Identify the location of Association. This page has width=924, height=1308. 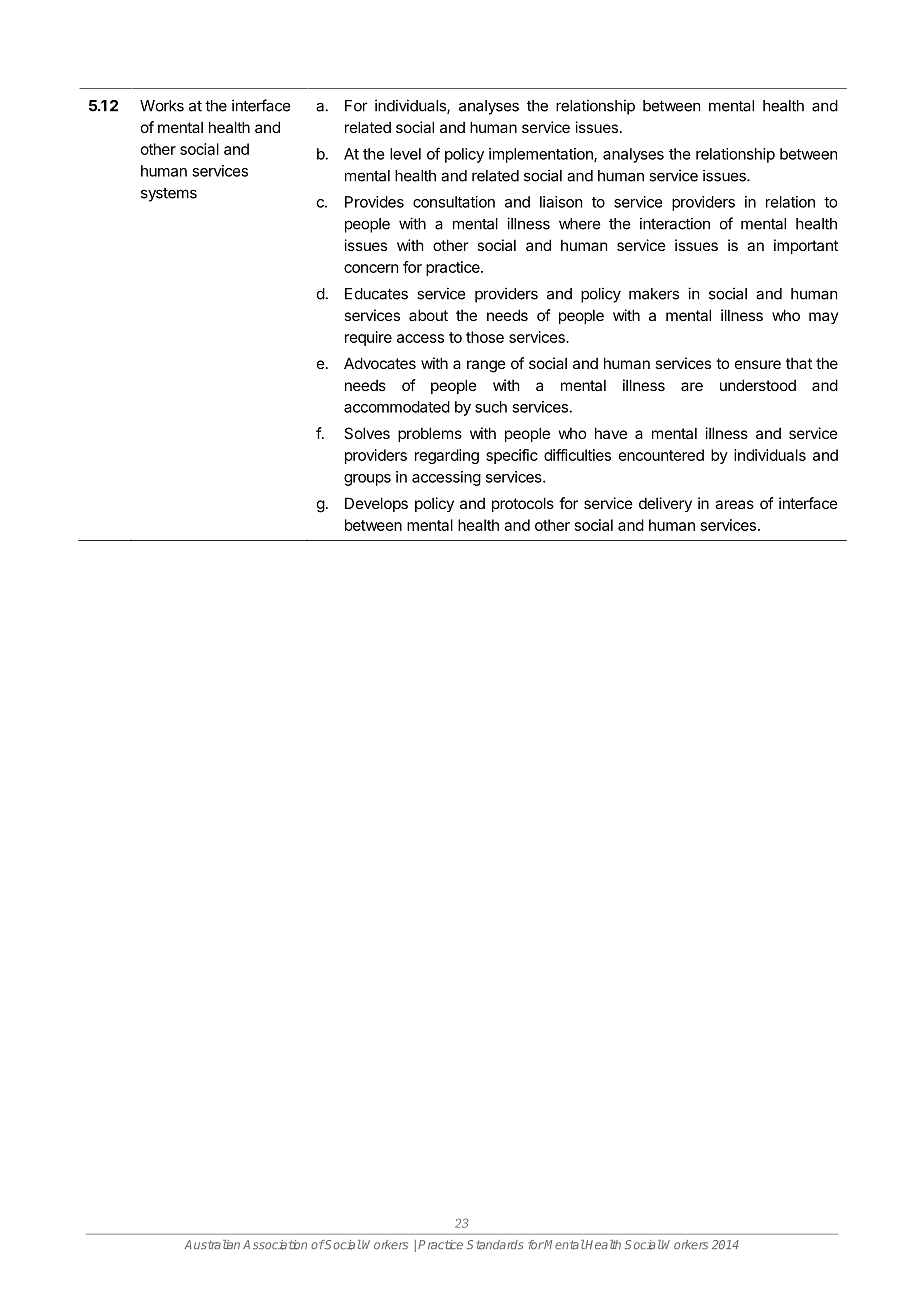
(275, 1245).
